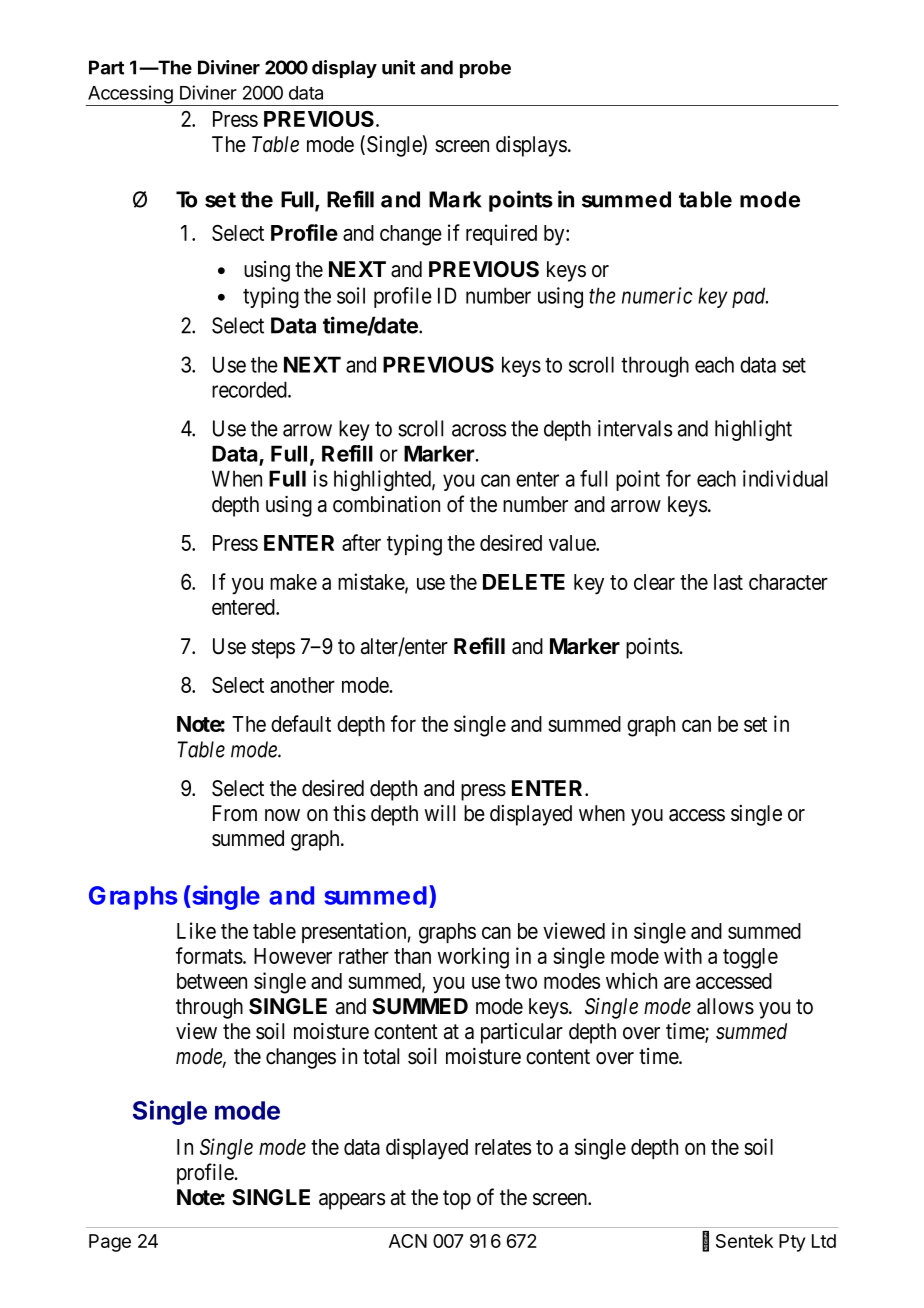 The width and height of the screenshot is (924, 1308). Describe the element at coordinates (398, 67) in the screenshot. I see `unit` at that location.
